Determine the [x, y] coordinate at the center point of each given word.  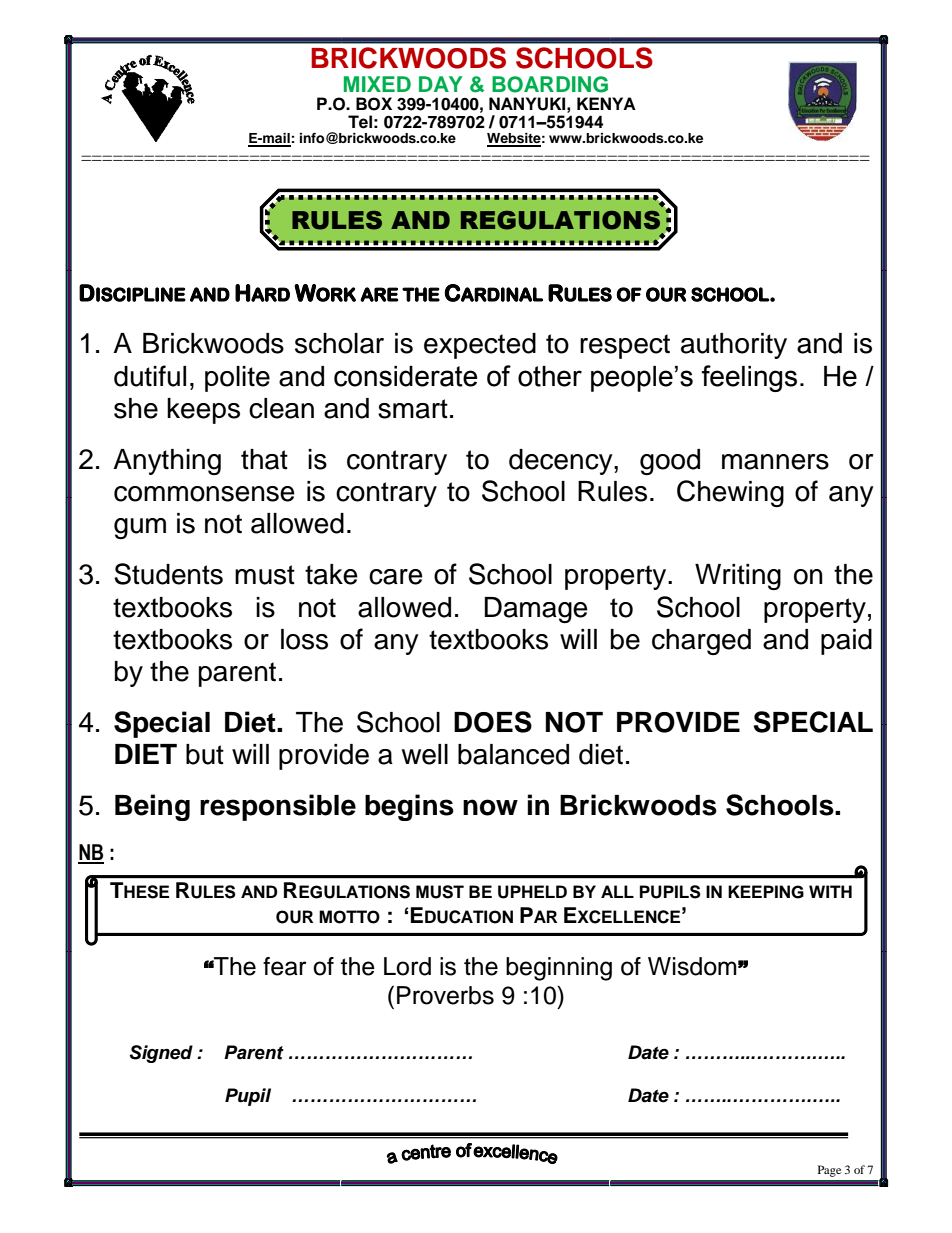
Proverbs [445, 995]
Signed [161, 1054]
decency [562, 462]
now [490, 807]
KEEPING [766, 892]
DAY [441, 84]
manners [775, 462]
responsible [278, 807]
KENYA [606, 103]
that [264, 459]
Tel [360, 122]
